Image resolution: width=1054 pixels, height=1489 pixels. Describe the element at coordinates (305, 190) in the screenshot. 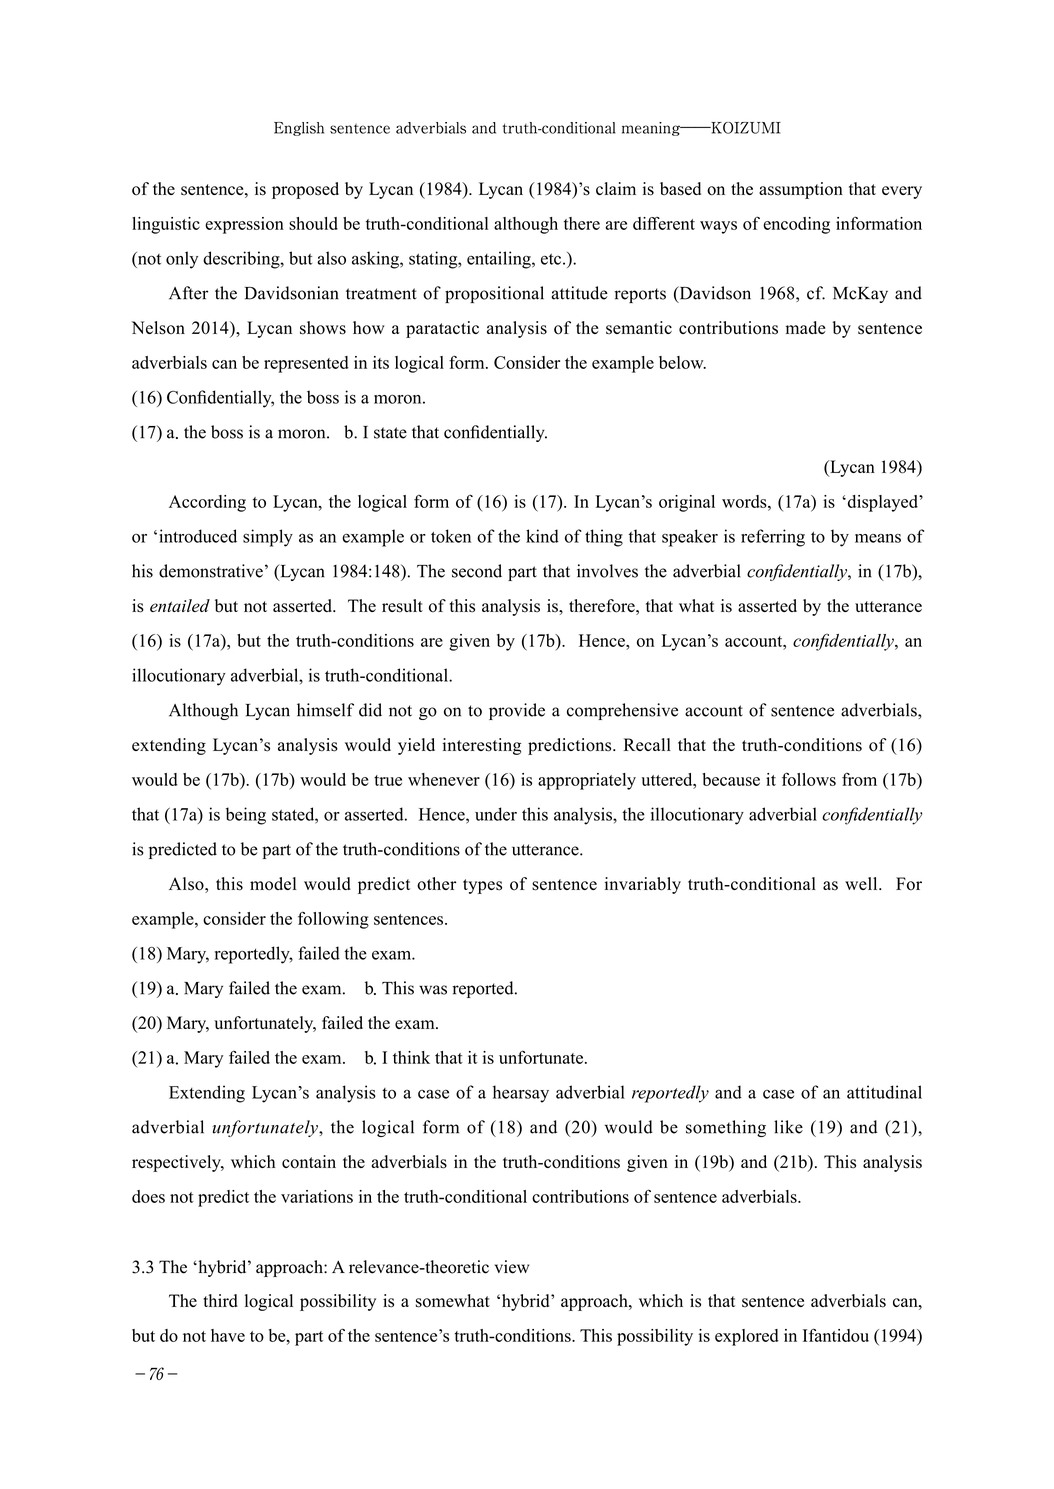

I see `proposed` at that location.
